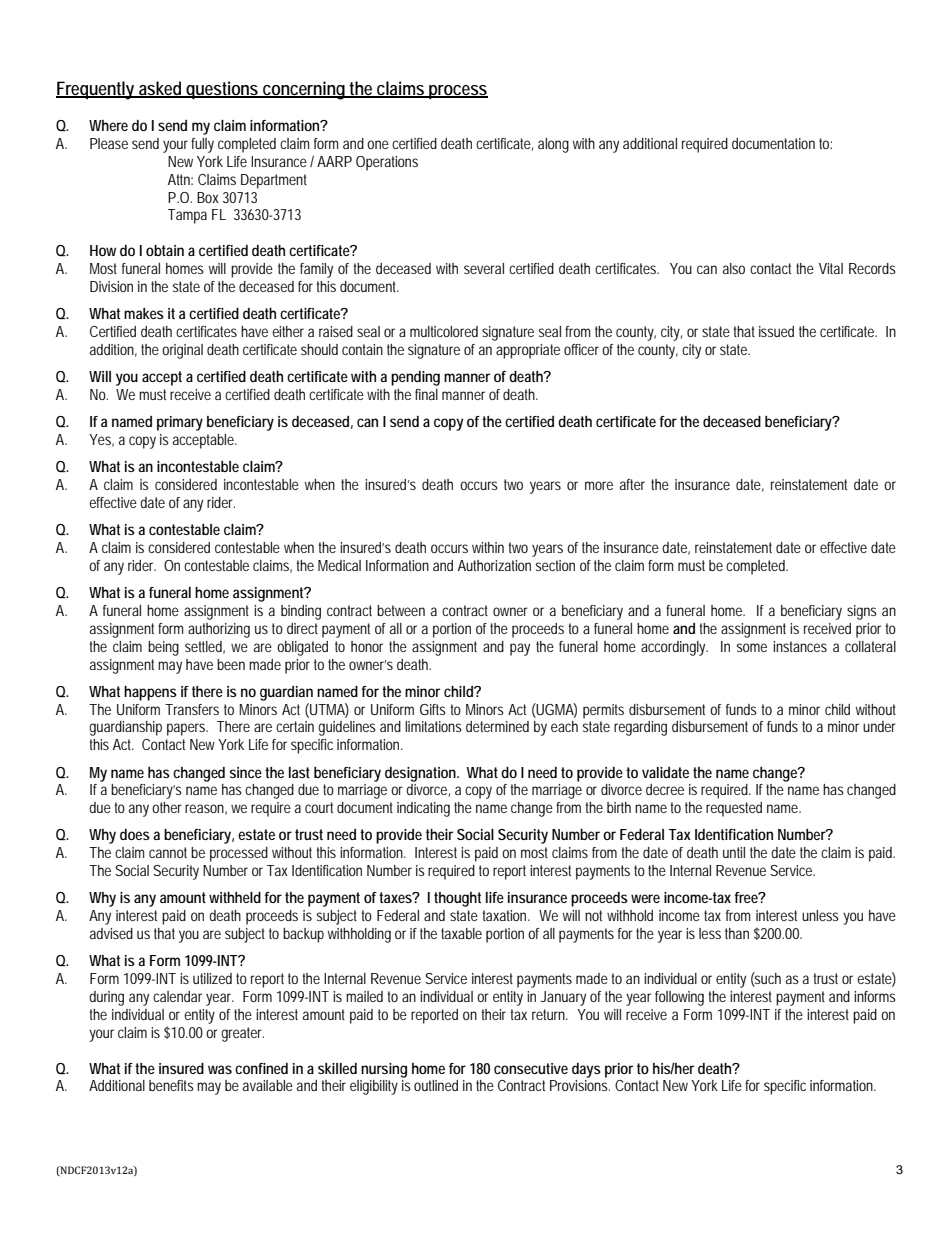  What do you see at coordinates (831, 268) in the page?
I see `Vital` at bounding box center [831, 268].
